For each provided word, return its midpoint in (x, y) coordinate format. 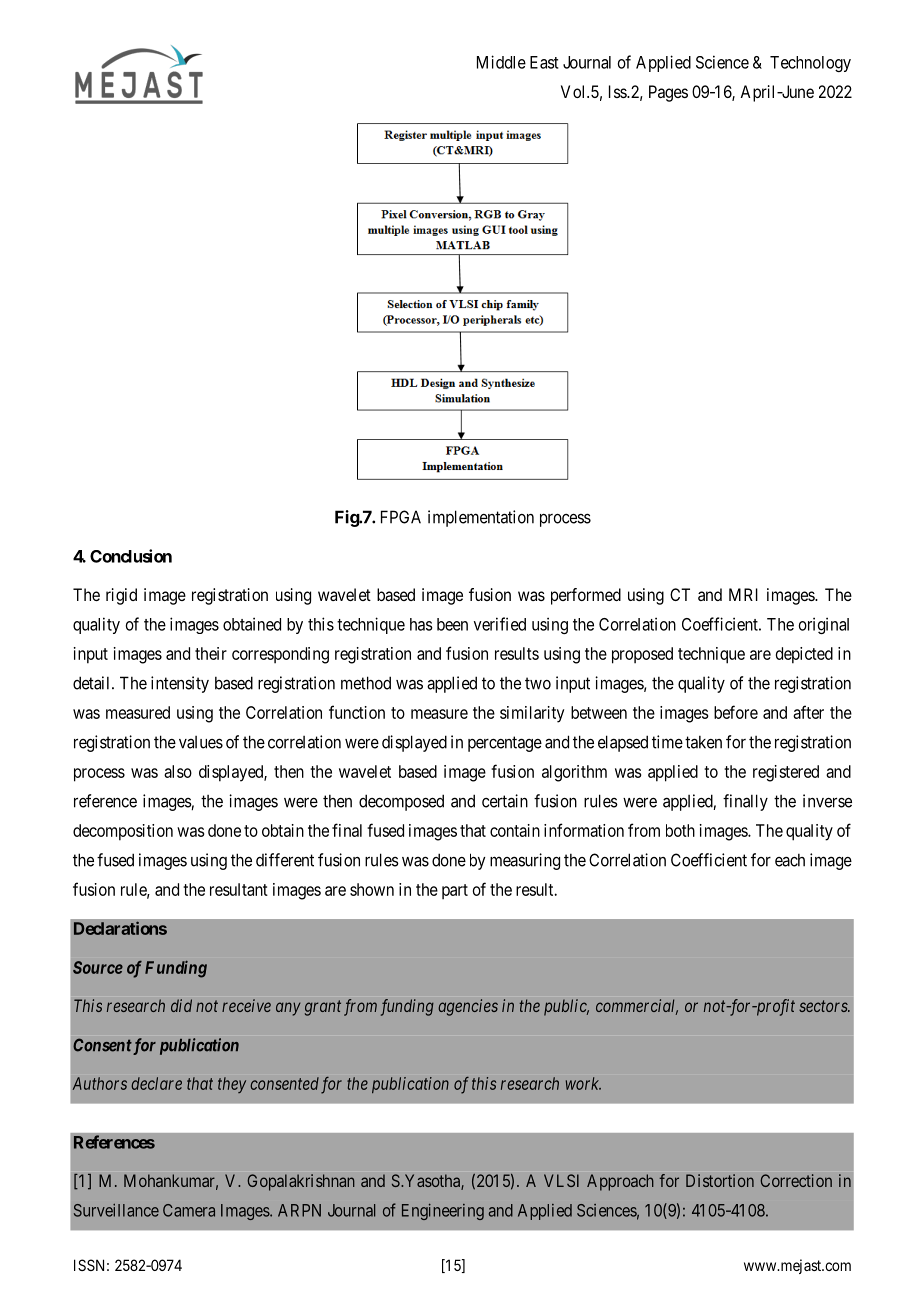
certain (505, 801)
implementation (481, 518)
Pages (668, 93)
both (680, 830)
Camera (189, 1210)
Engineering (443, 1212)
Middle (501, 62)
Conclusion (131, 556)
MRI (743, 594)
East (544, 62)
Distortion (720, 1180)
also (178, 771)
